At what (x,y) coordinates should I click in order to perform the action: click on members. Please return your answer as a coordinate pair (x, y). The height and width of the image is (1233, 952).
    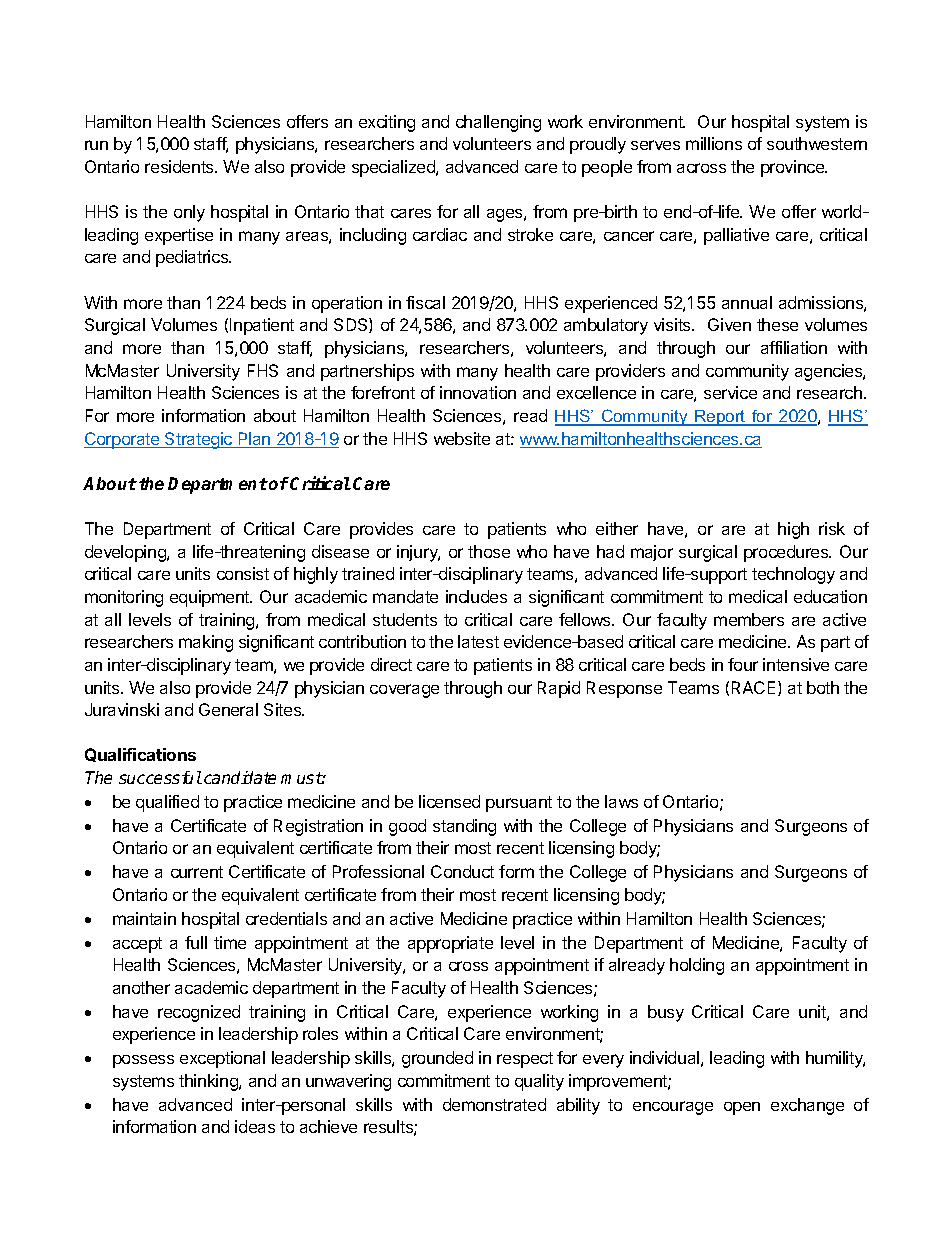
    Looking at the image, I should click on (749, 619).
